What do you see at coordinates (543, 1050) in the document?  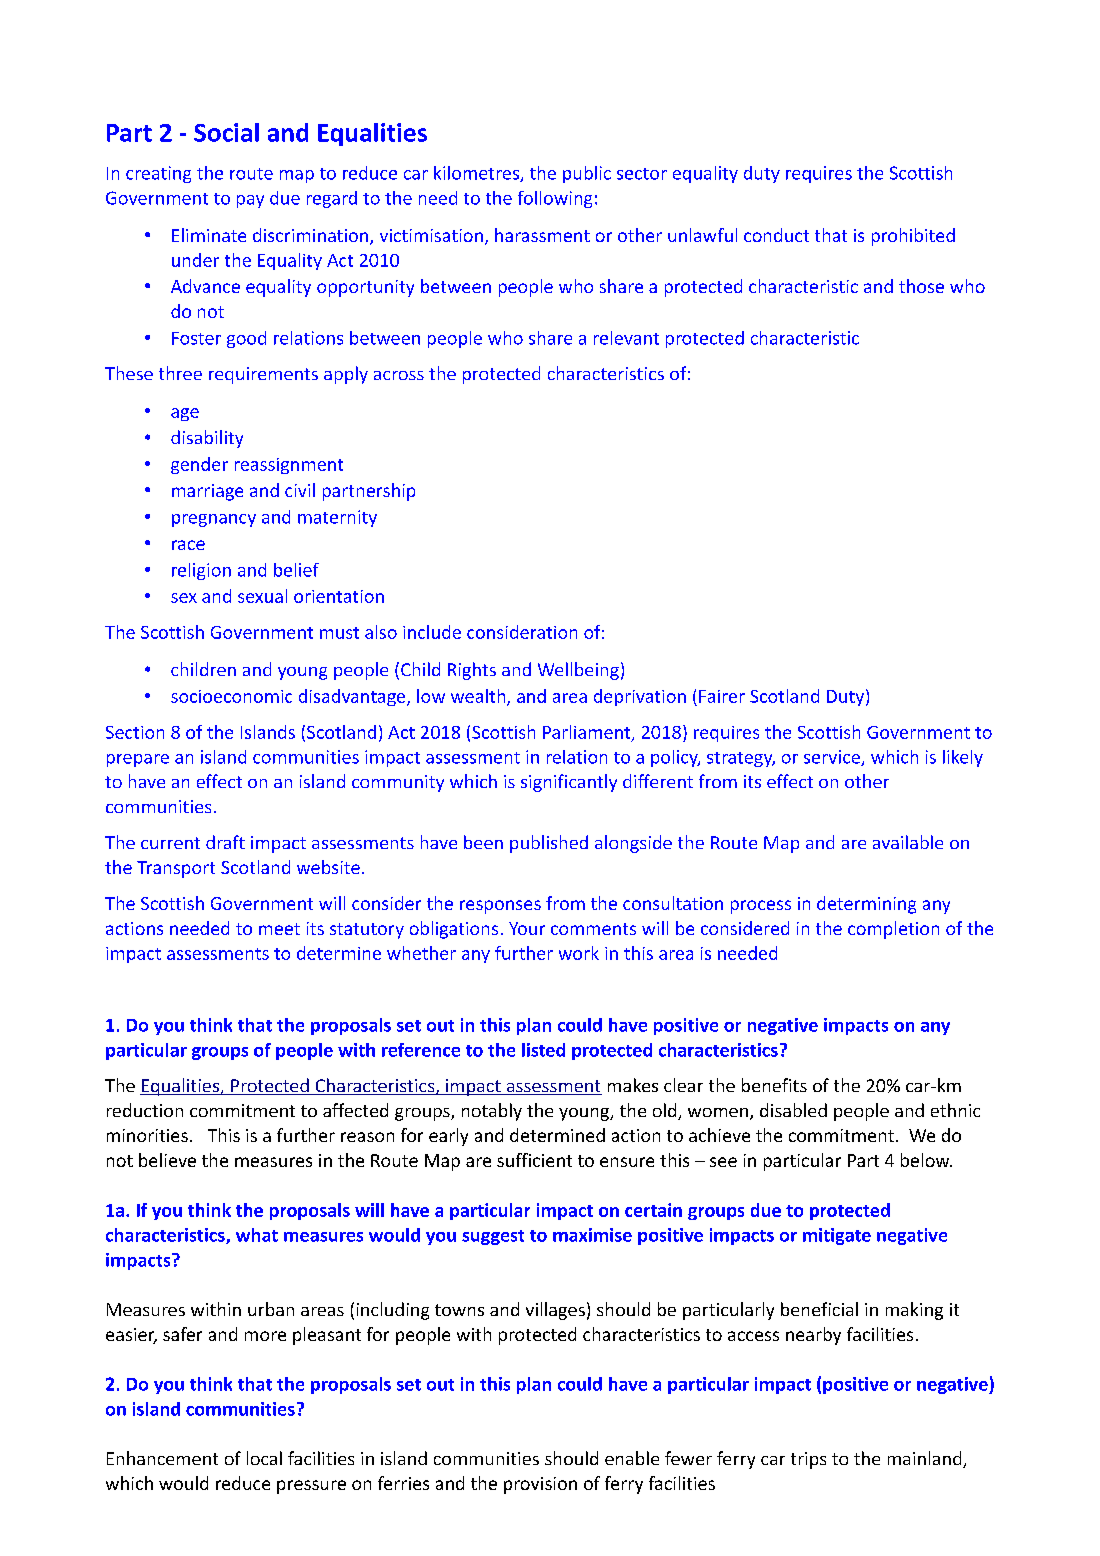 I see `listed` at bounding box center [543, 1050].
